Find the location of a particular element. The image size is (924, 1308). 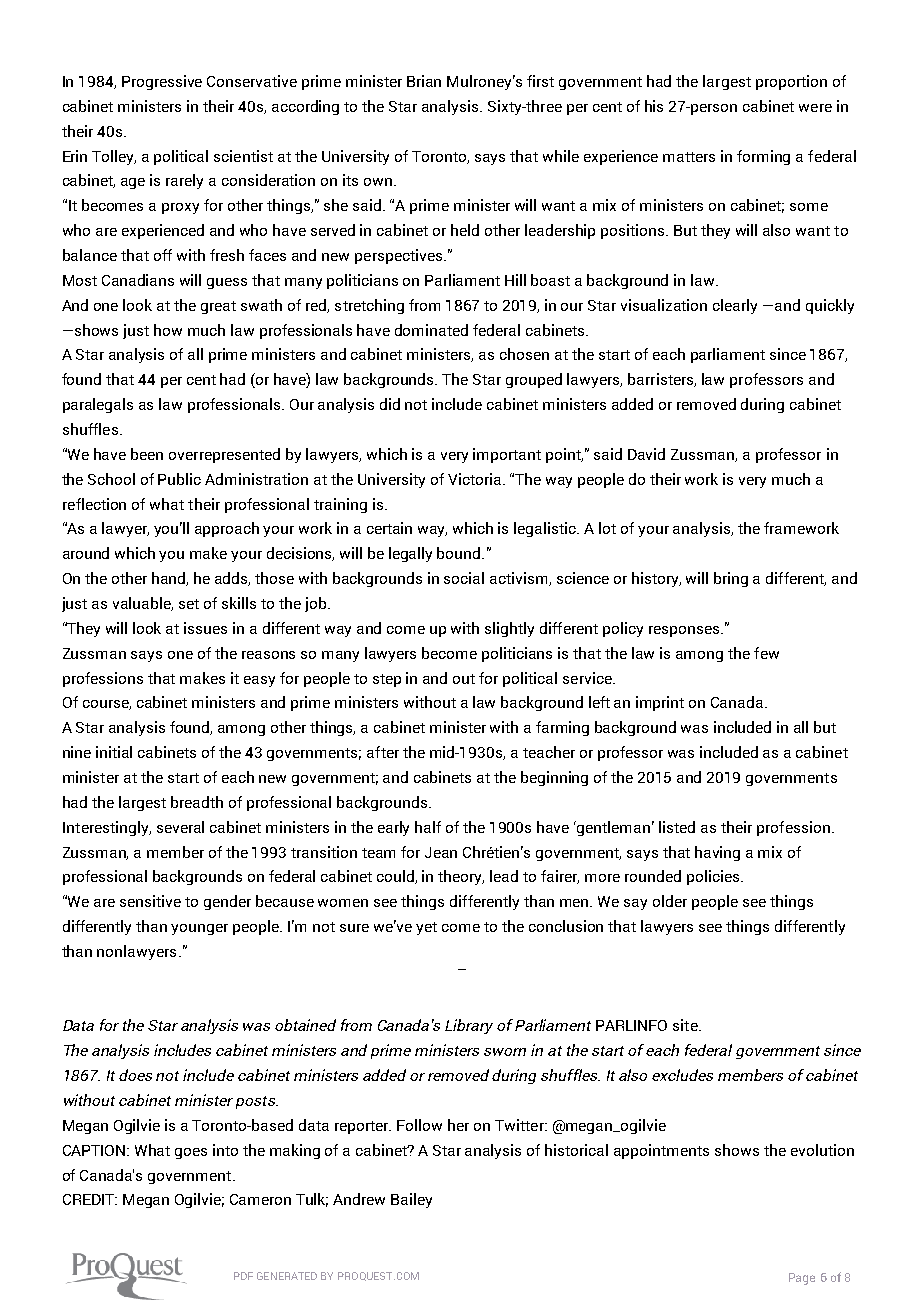

Bailey is located at coordinates (411, 1200).
